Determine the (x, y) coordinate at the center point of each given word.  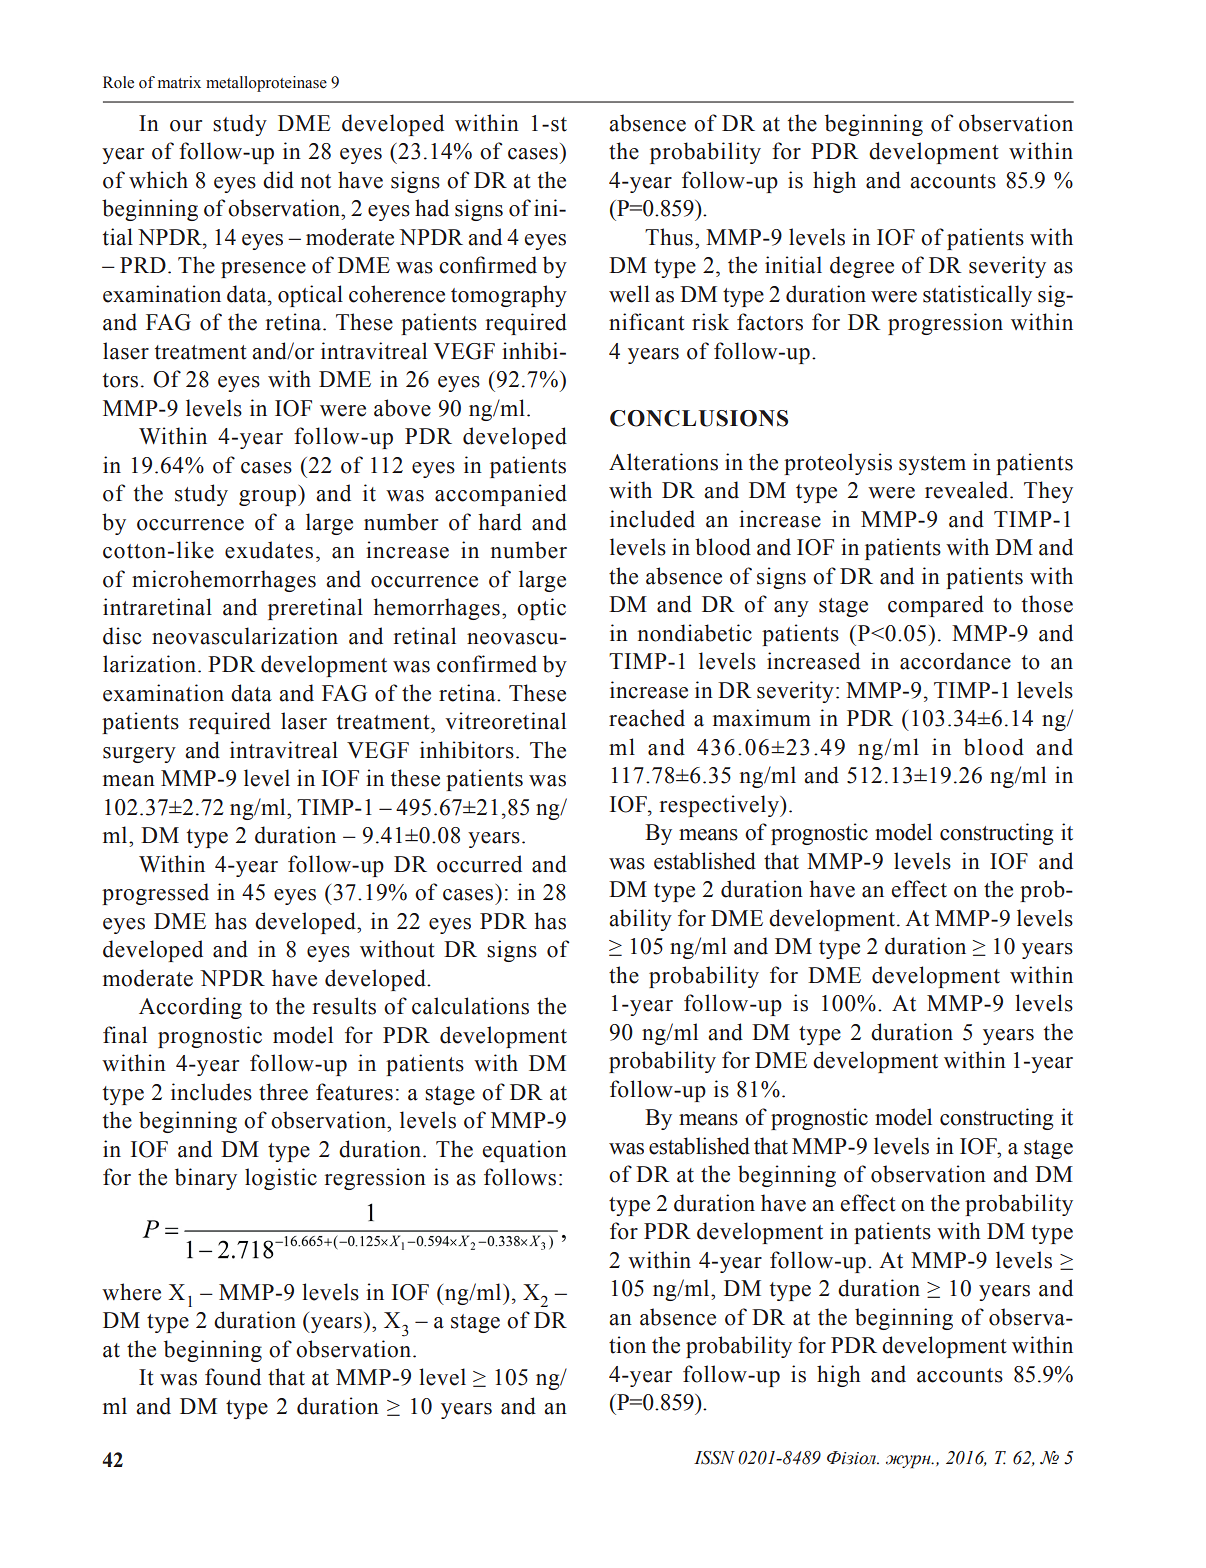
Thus (669, 237)
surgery (139, 755)
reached (647, 718)
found (233, 1377)
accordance (955, 661)
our (186, 126)
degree (862, 267)
